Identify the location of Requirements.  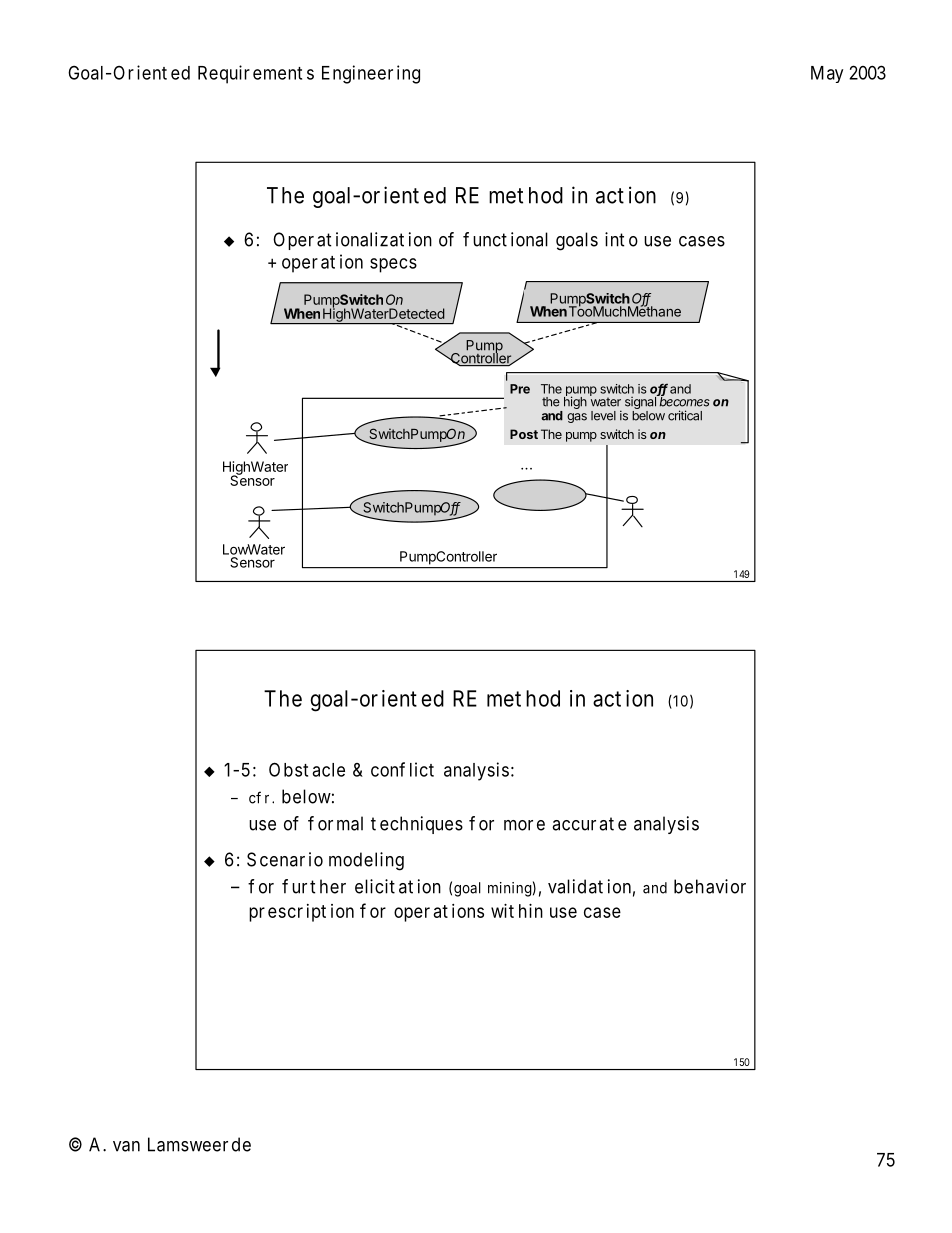
(256, 74).
